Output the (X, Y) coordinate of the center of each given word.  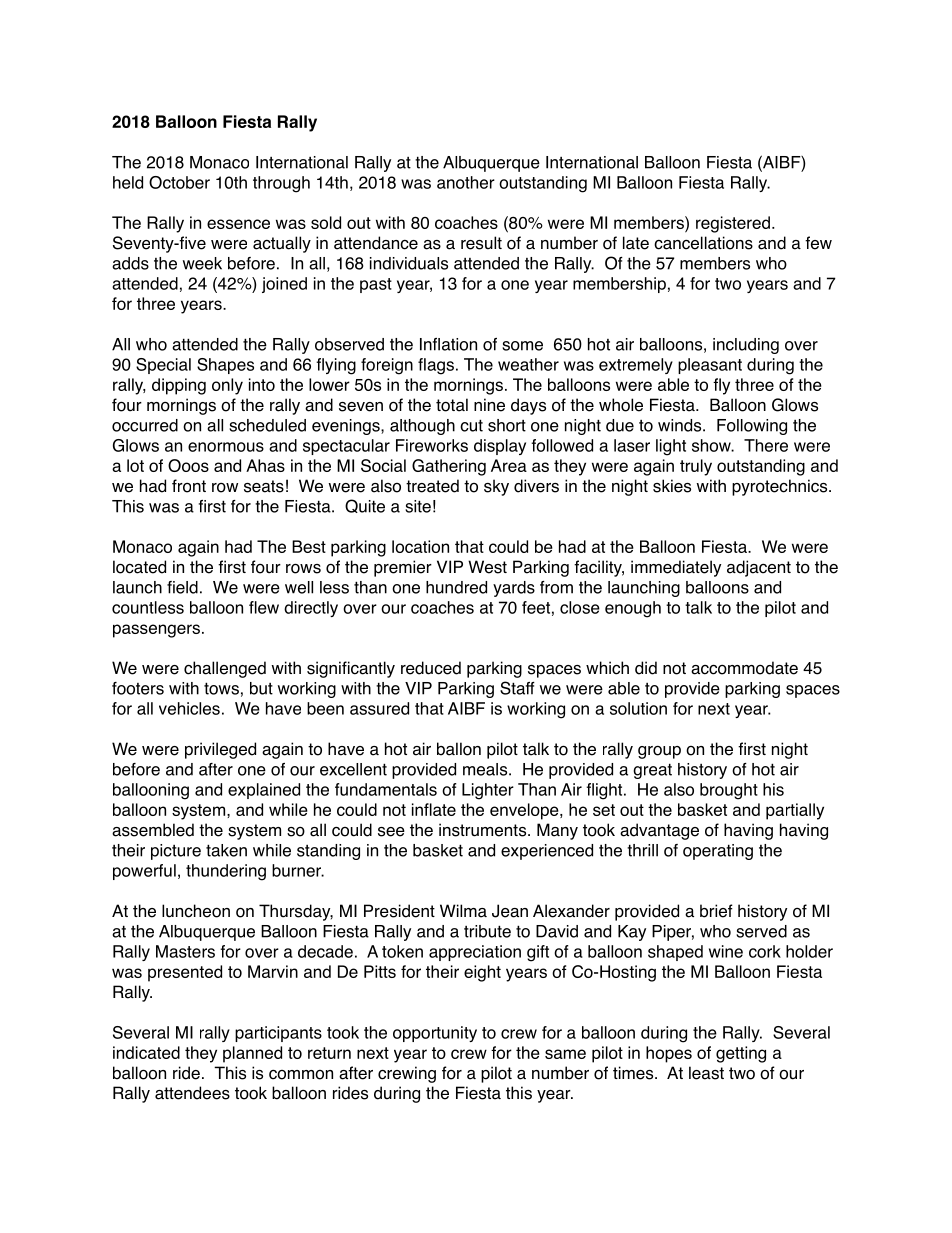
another (466, 182)
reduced (431, 668)
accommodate (744, 668)
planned (252, 1054)
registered (733, 224)
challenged (225, 669)
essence (238, 224)
